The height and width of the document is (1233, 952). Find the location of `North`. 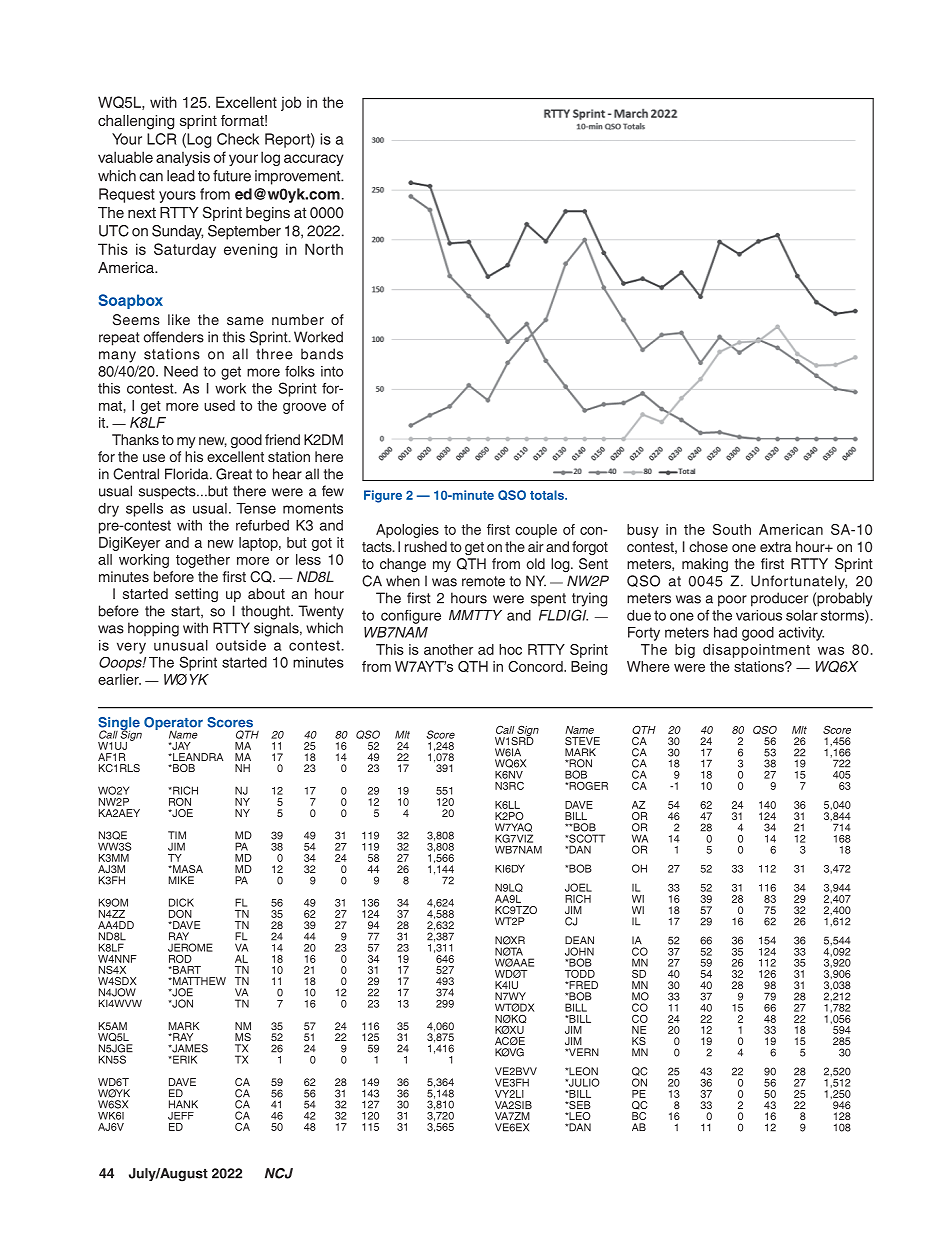

North is located at coordinates (324, 249).
